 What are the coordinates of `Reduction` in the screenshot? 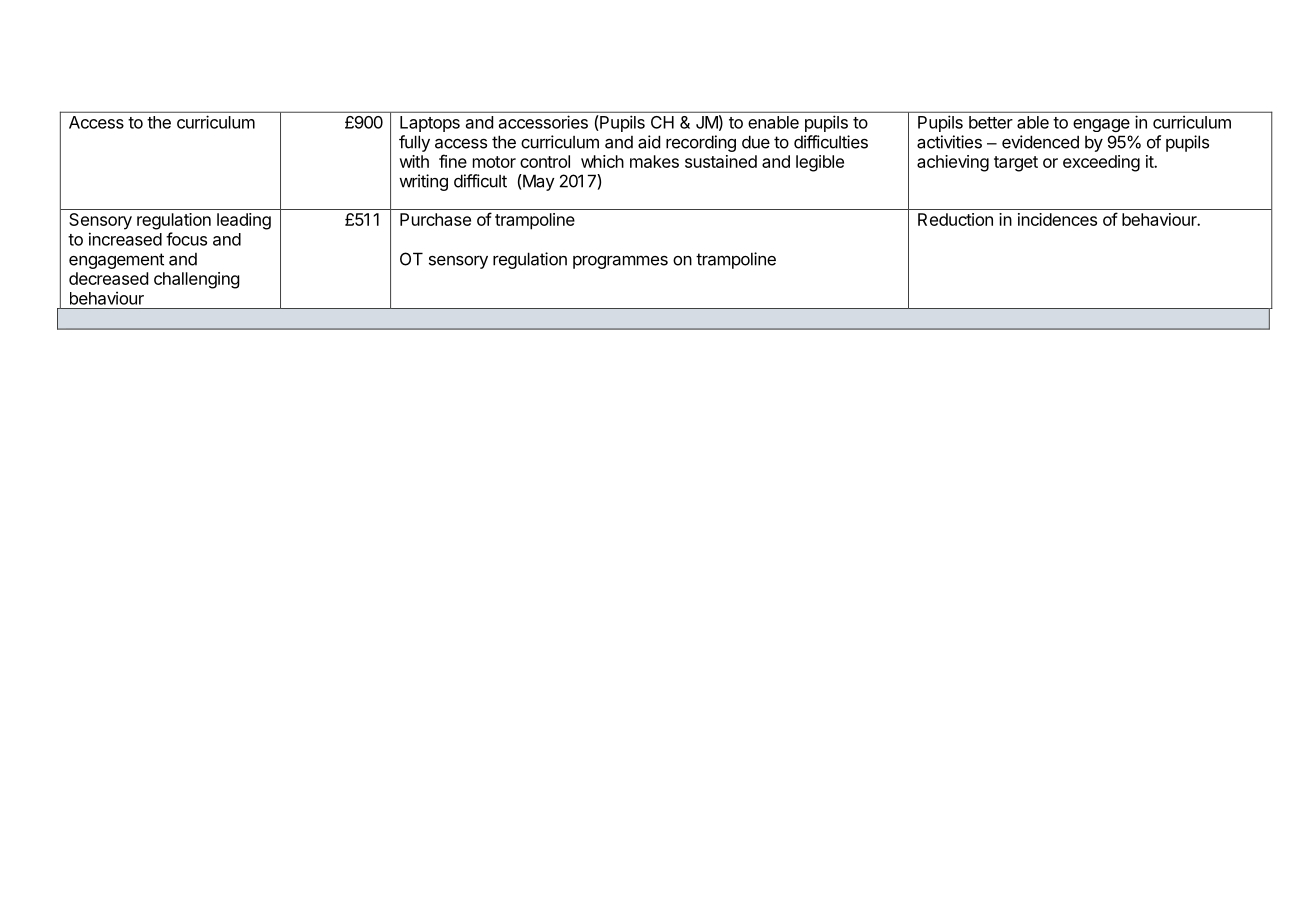 It's located at (955, 219).
